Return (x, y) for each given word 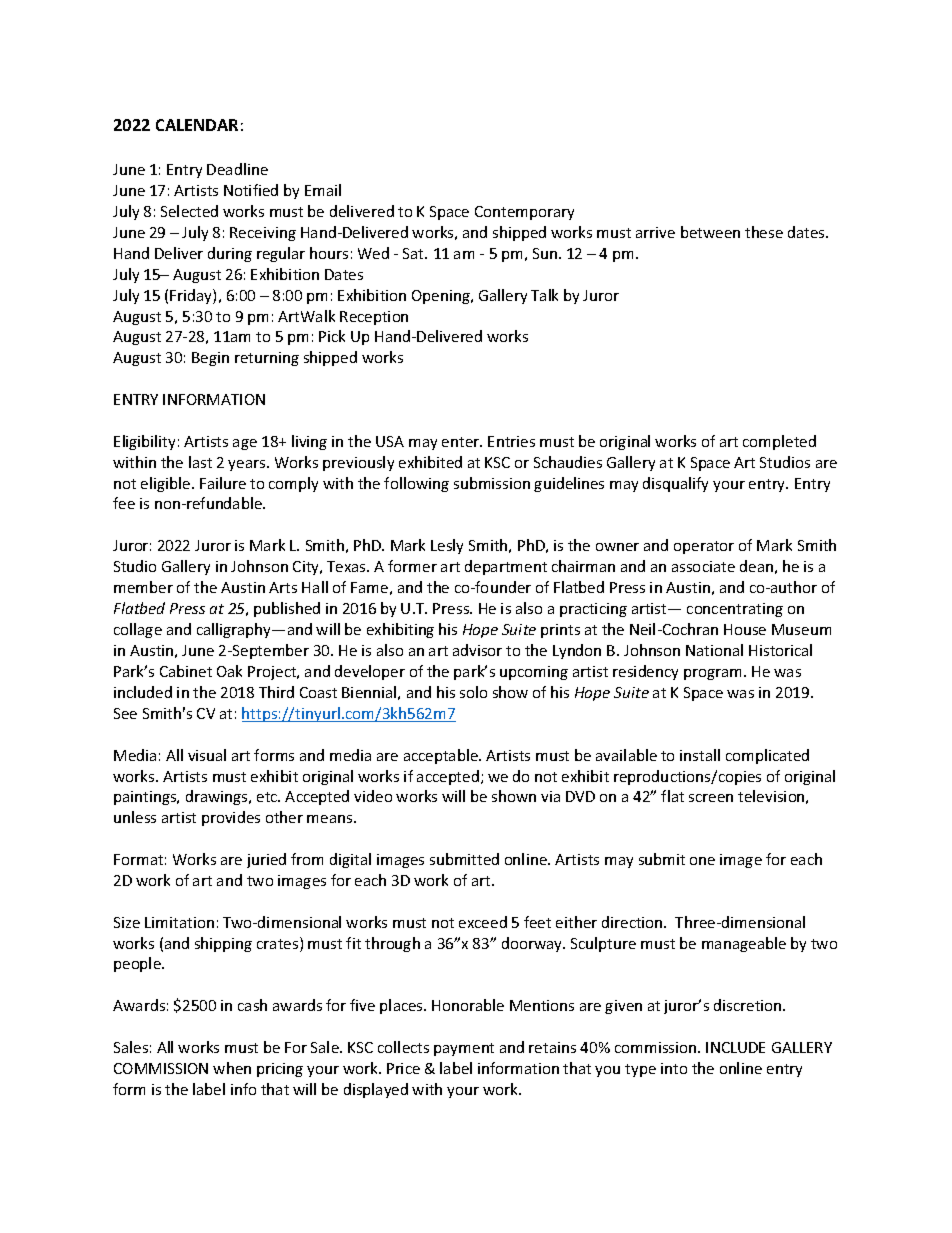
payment (464, 1049)
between (710, 232)
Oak (229, 671)
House (745, 629)
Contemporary (524, 213)
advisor (477, 650)
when (232, 1068)
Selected (189, 211)
